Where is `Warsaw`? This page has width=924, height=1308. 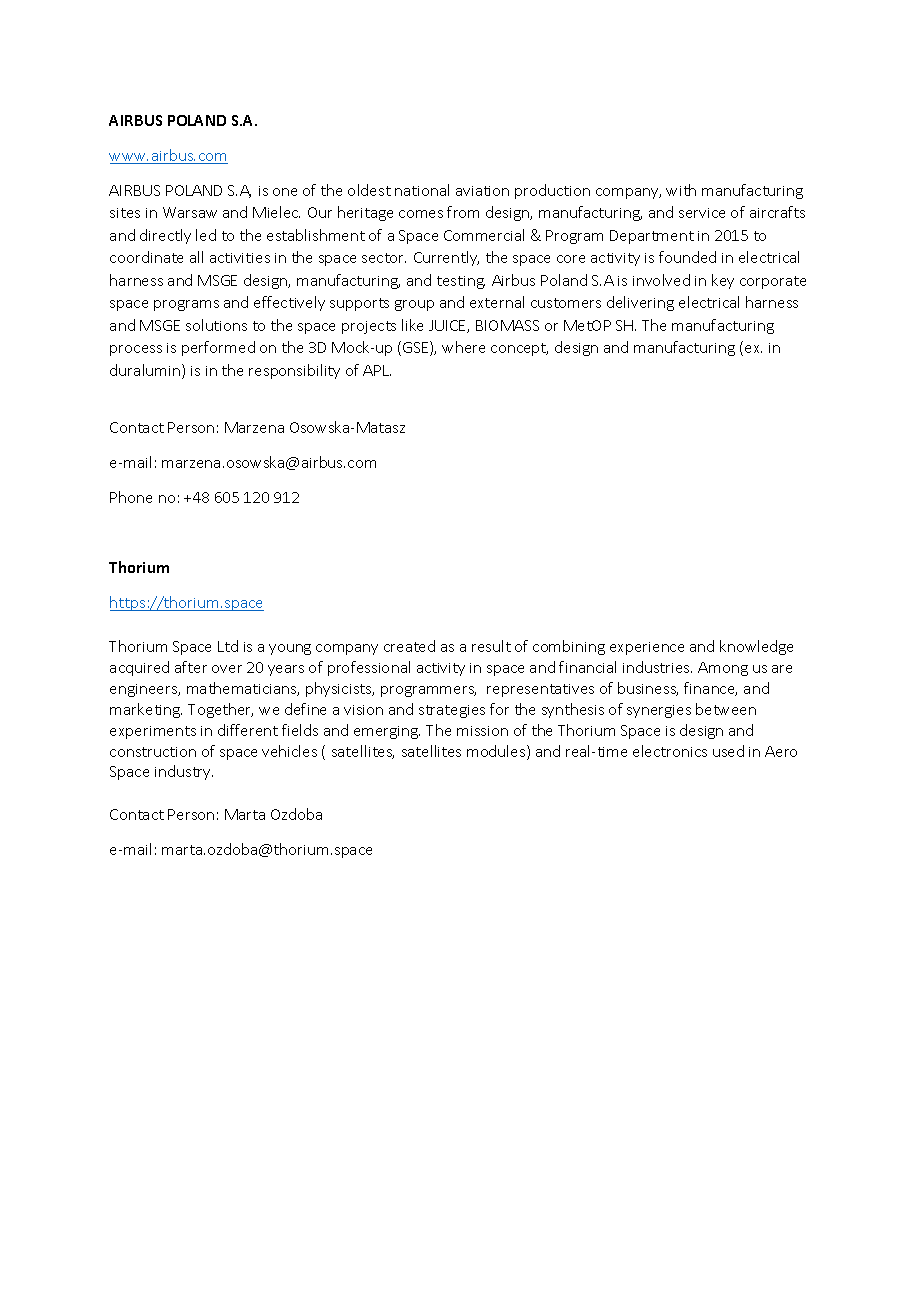 Warsaw is located at coordinates (190, 212).
